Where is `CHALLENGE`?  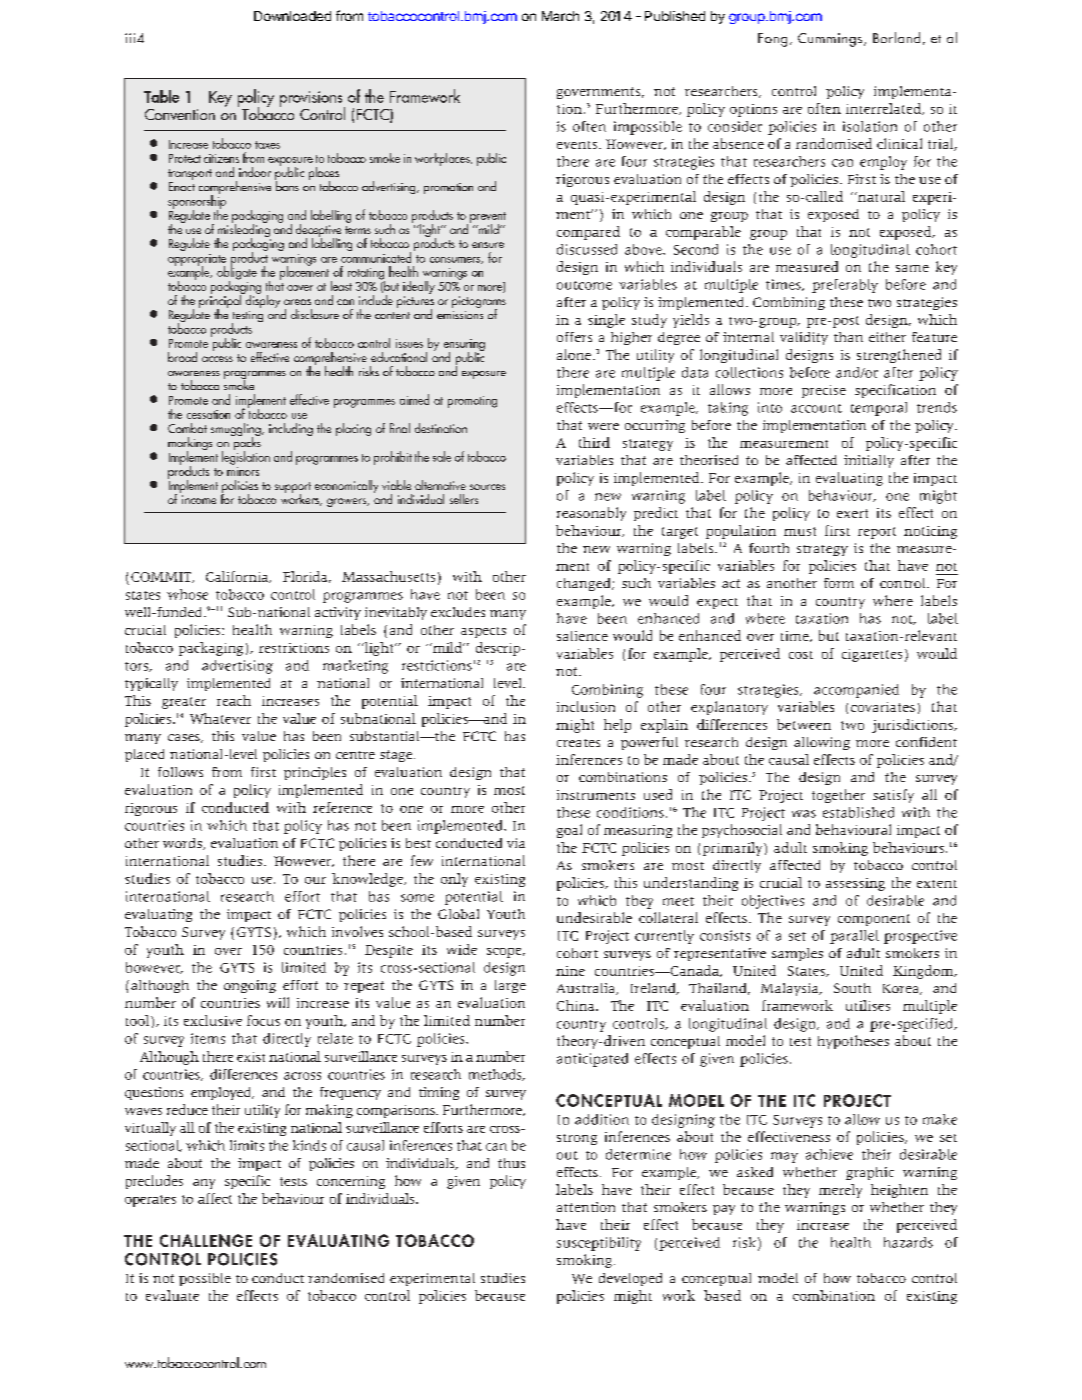 CHALLENGE is located at coordinates (206, 1240).
